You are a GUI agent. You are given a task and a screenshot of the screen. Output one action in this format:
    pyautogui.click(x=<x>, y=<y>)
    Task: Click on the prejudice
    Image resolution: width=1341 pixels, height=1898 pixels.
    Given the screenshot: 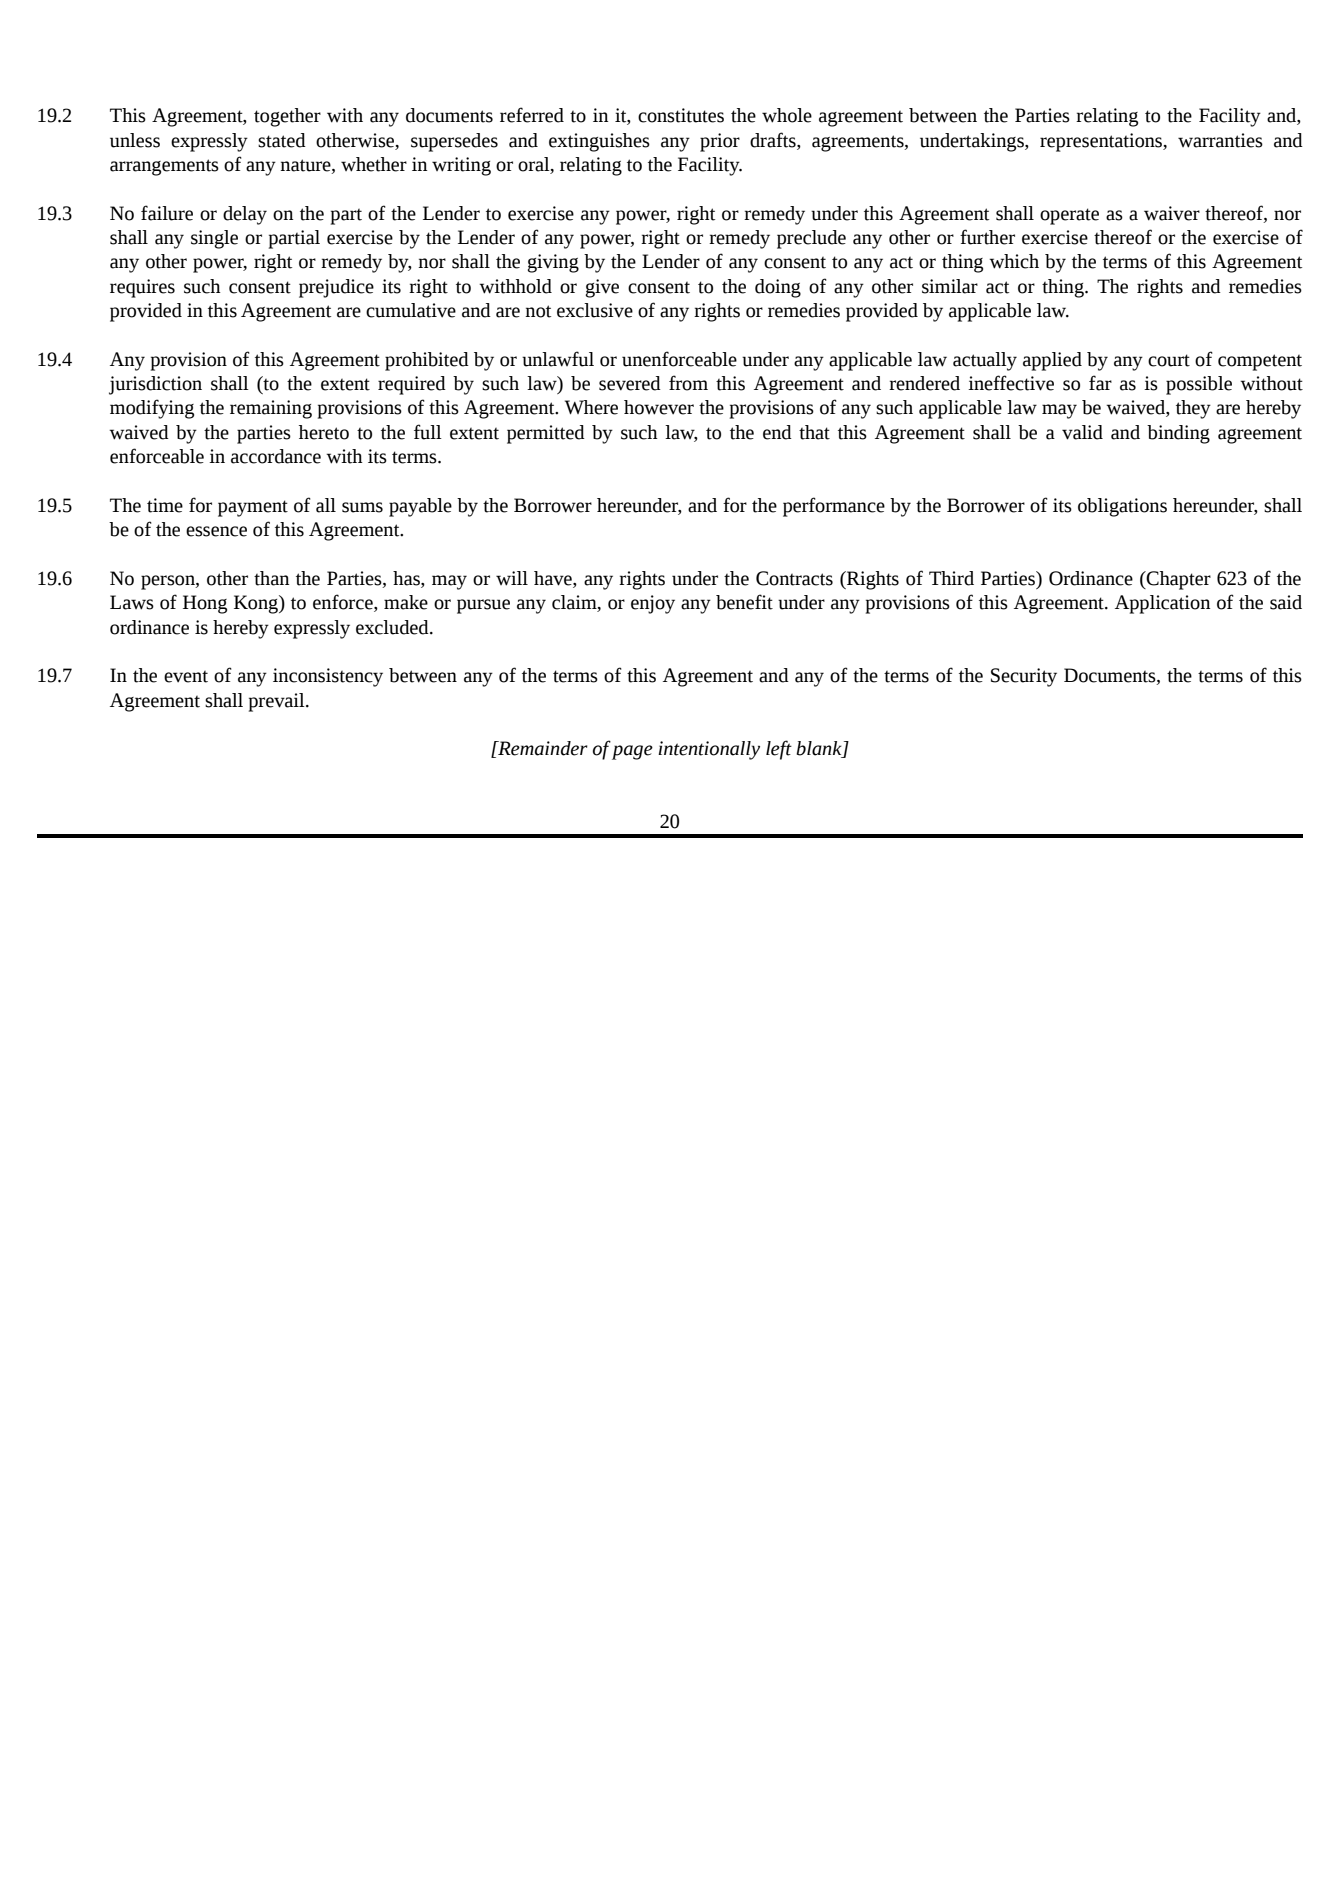 What is the action you would take?
    pyautogui.click(x=336, y=288)
